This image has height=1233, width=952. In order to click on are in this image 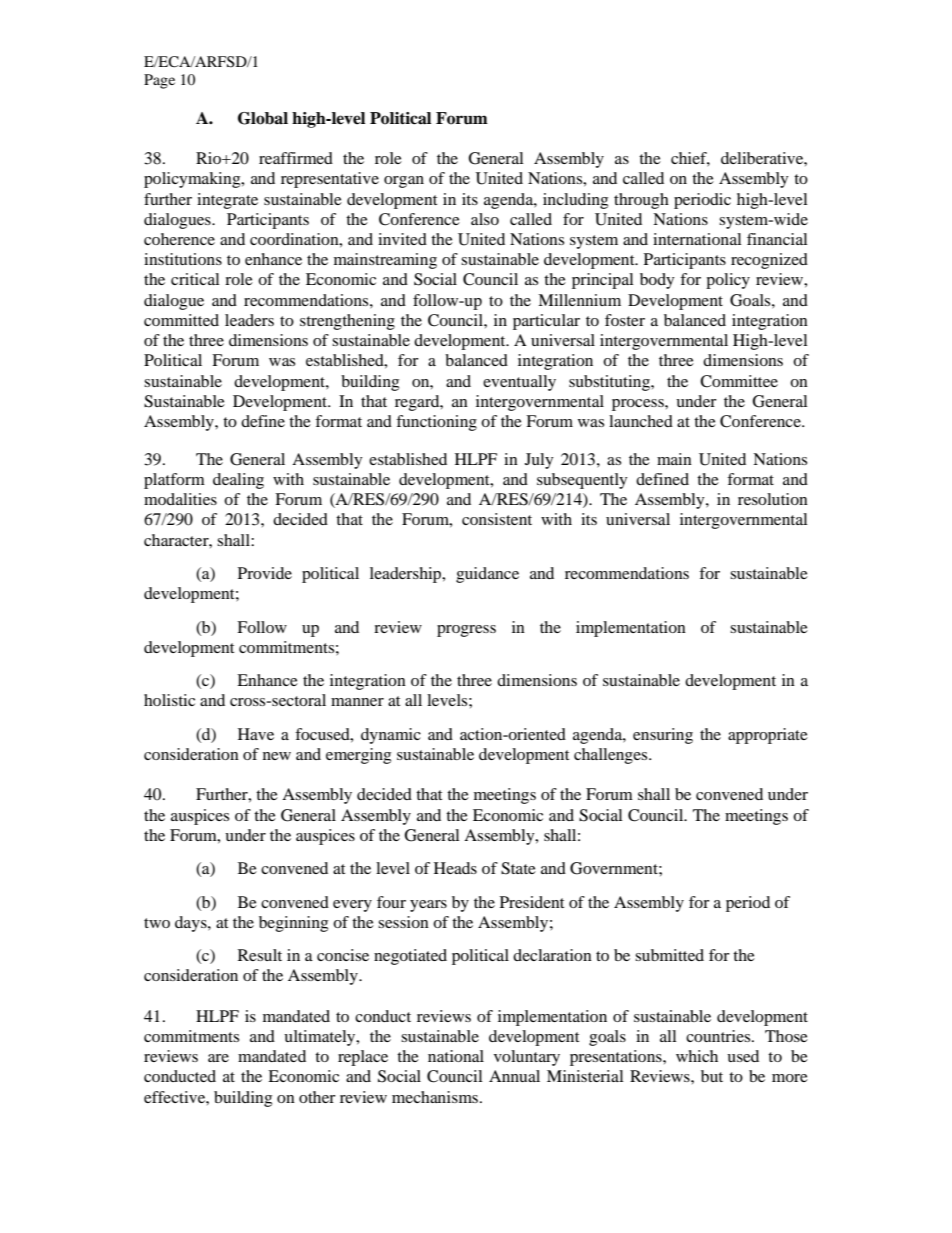, I will do `click(218, 1058)`.
